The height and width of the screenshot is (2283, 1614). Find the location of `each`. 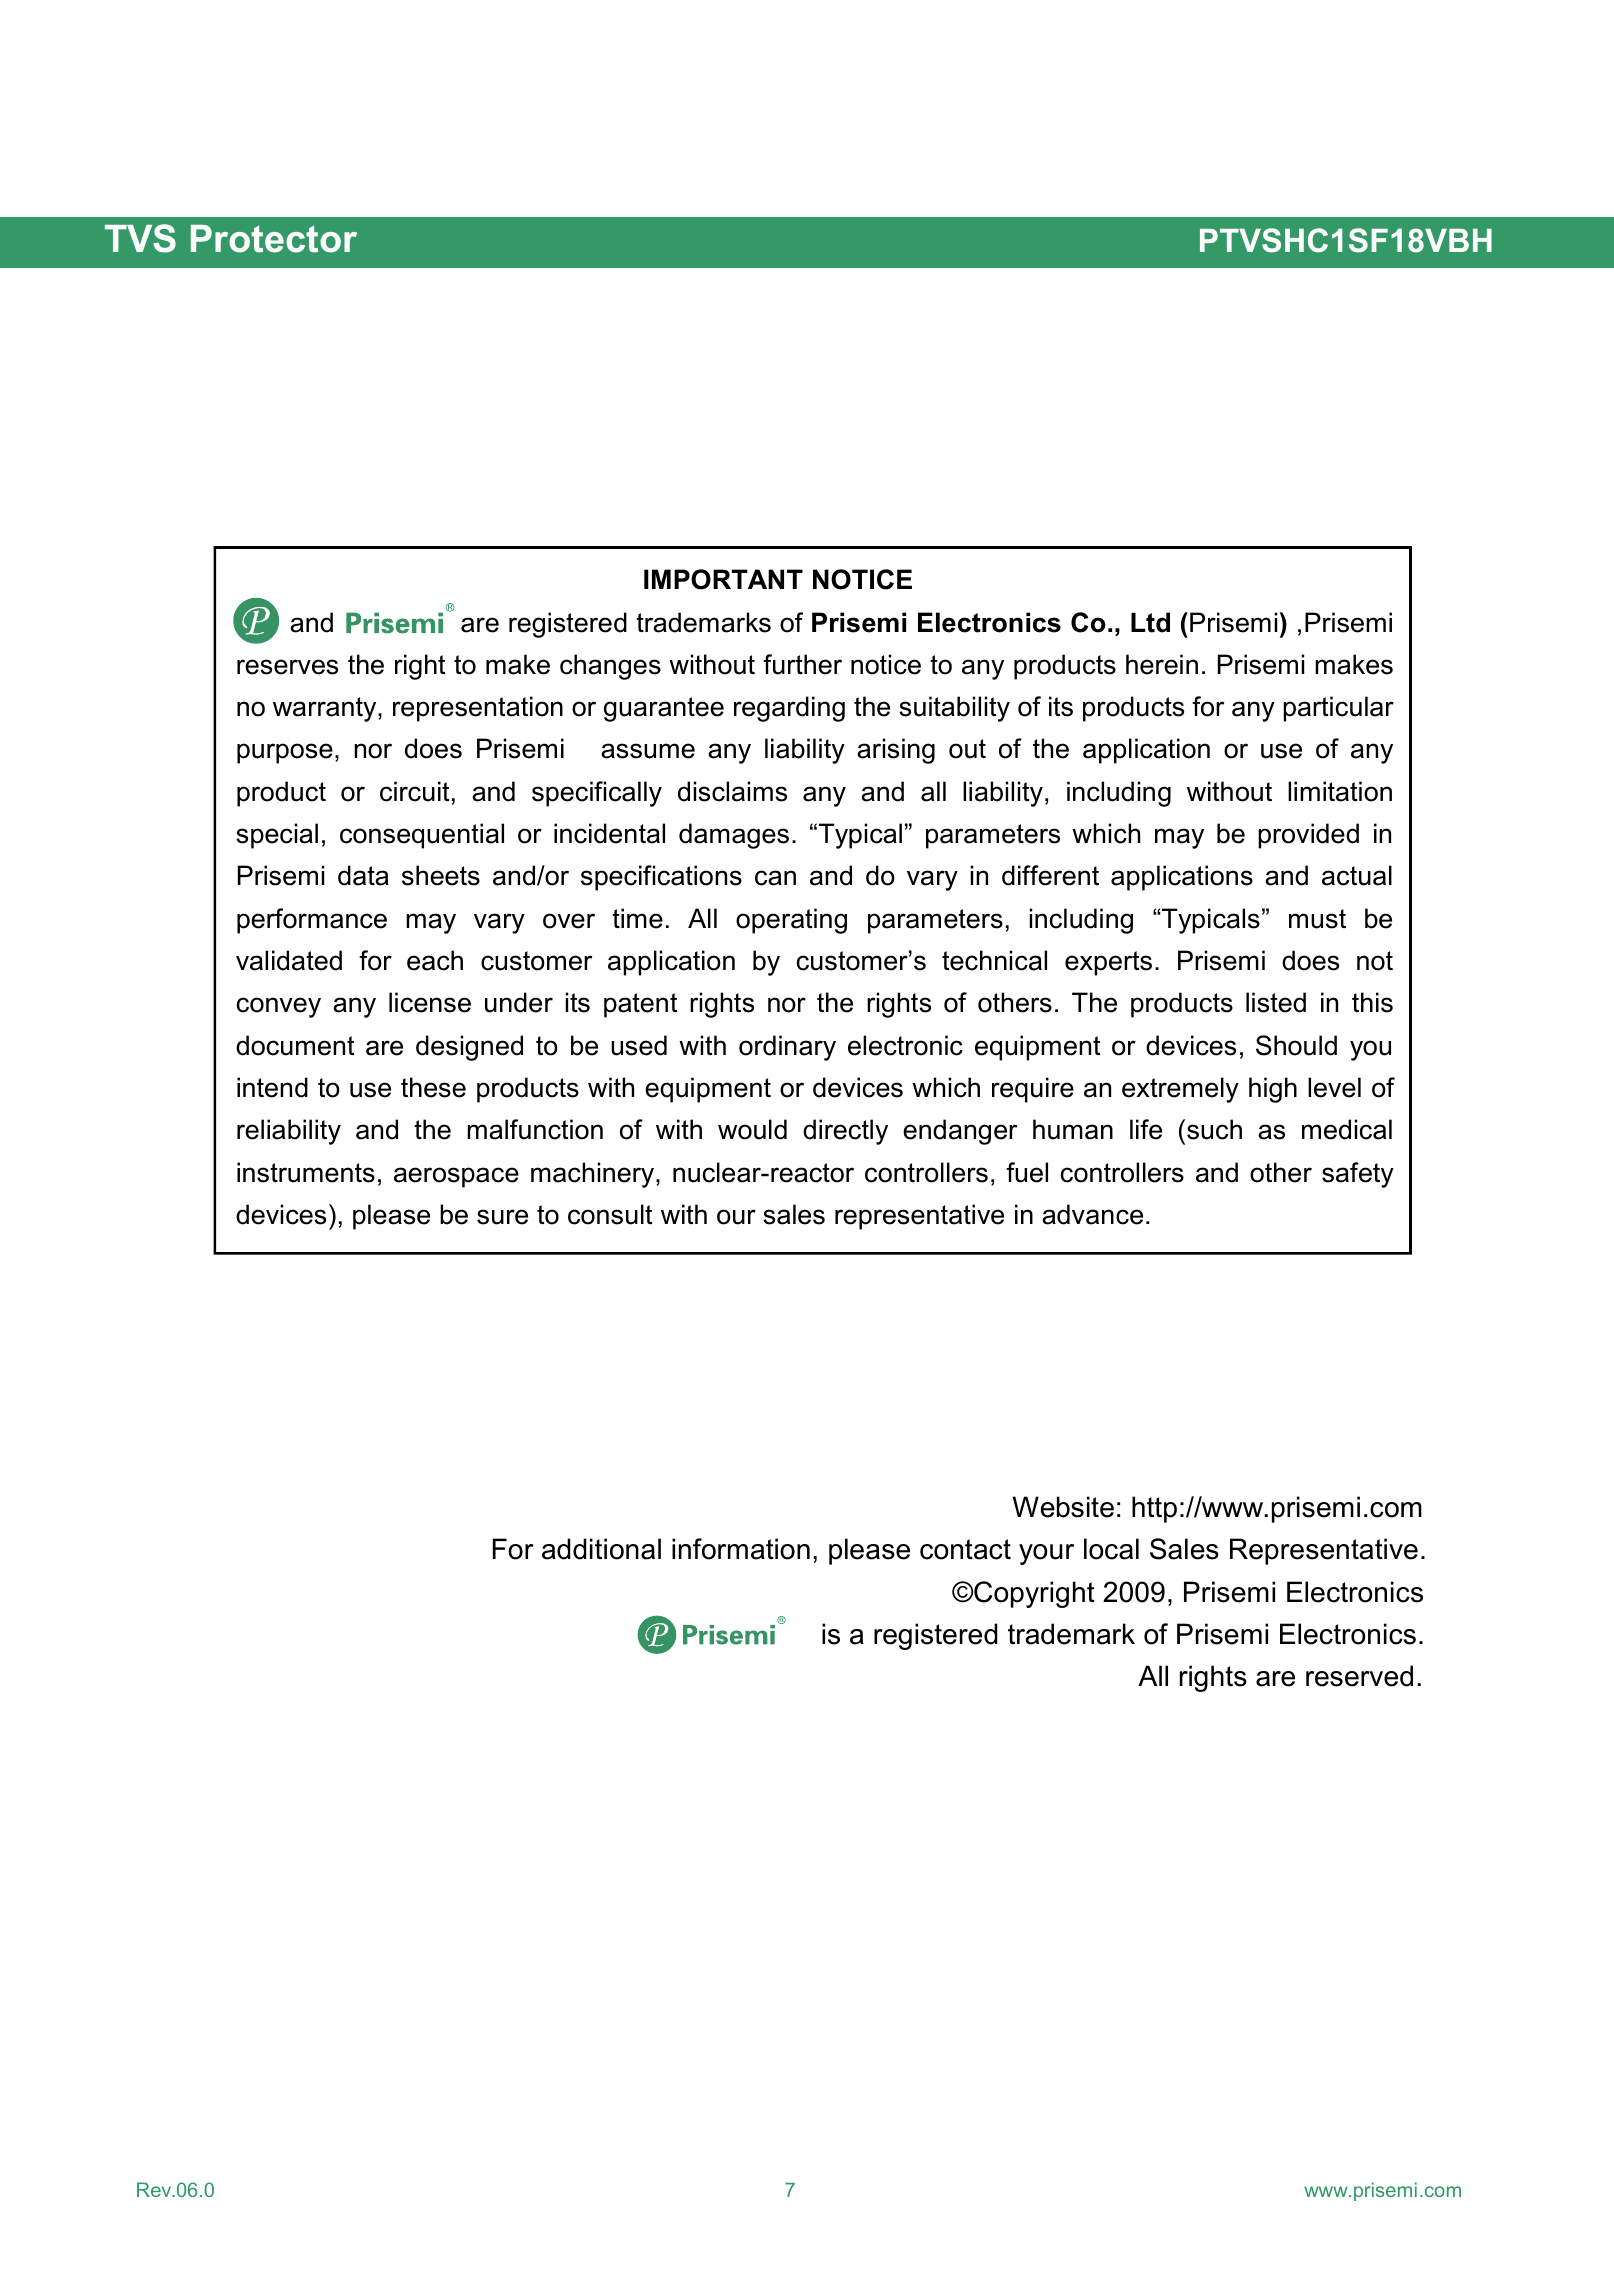

each is located at coordinates (435, 960).
